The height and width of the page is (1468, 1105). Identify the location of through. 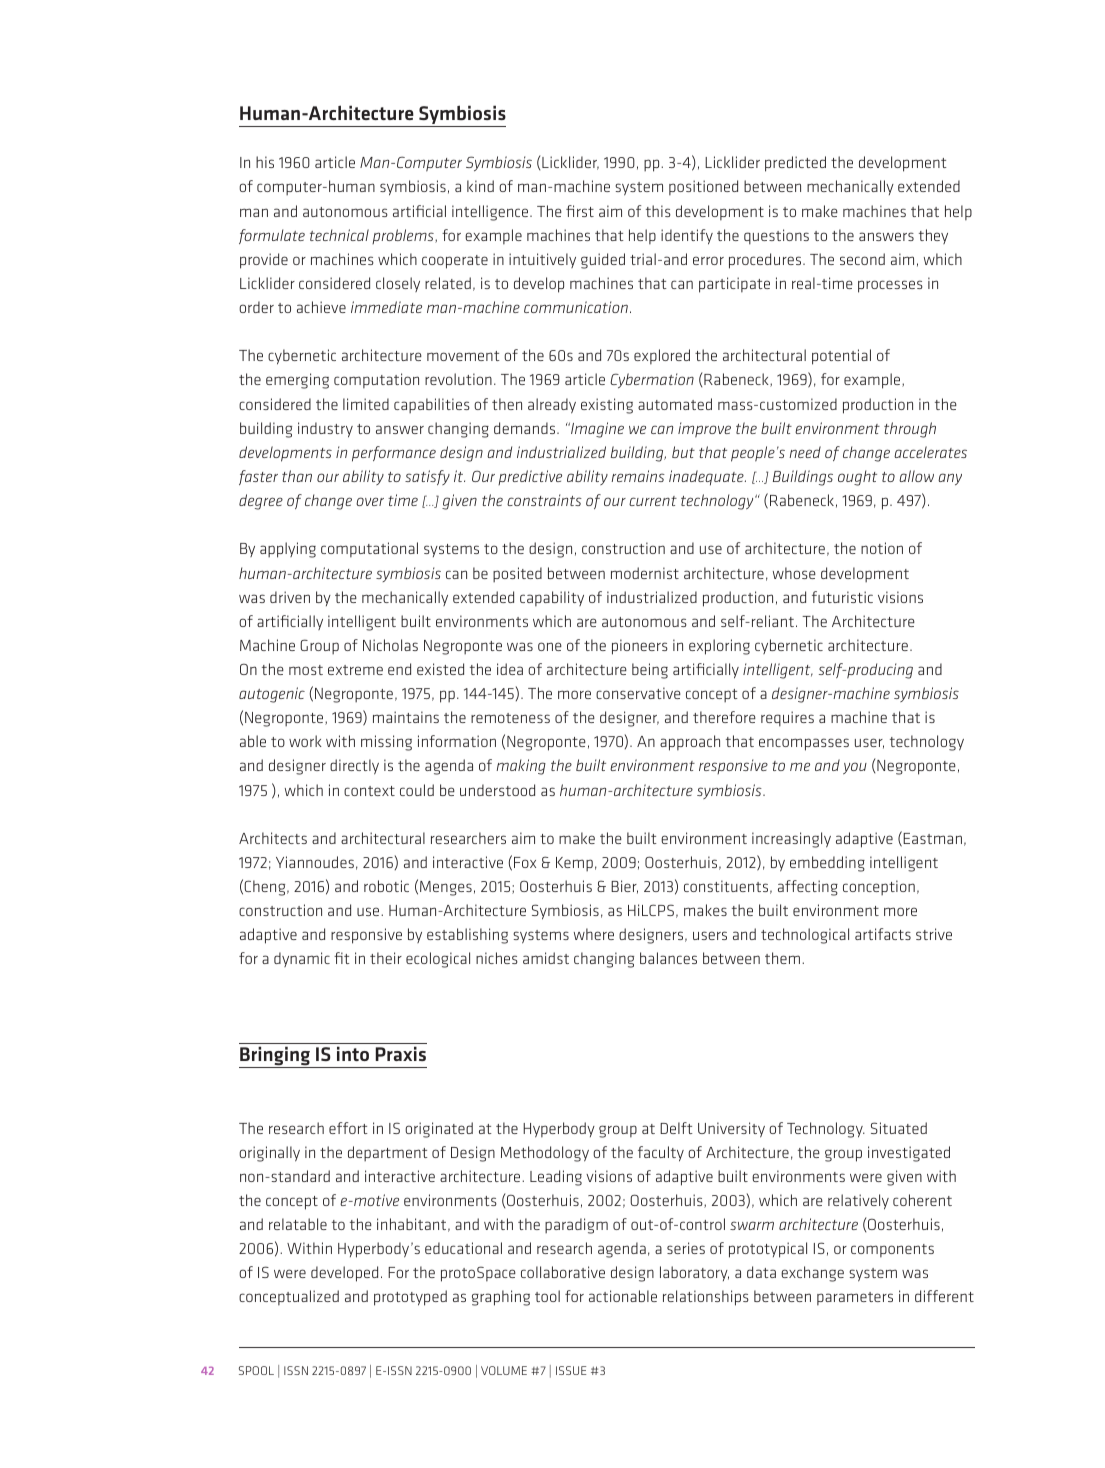
(910, 430).
